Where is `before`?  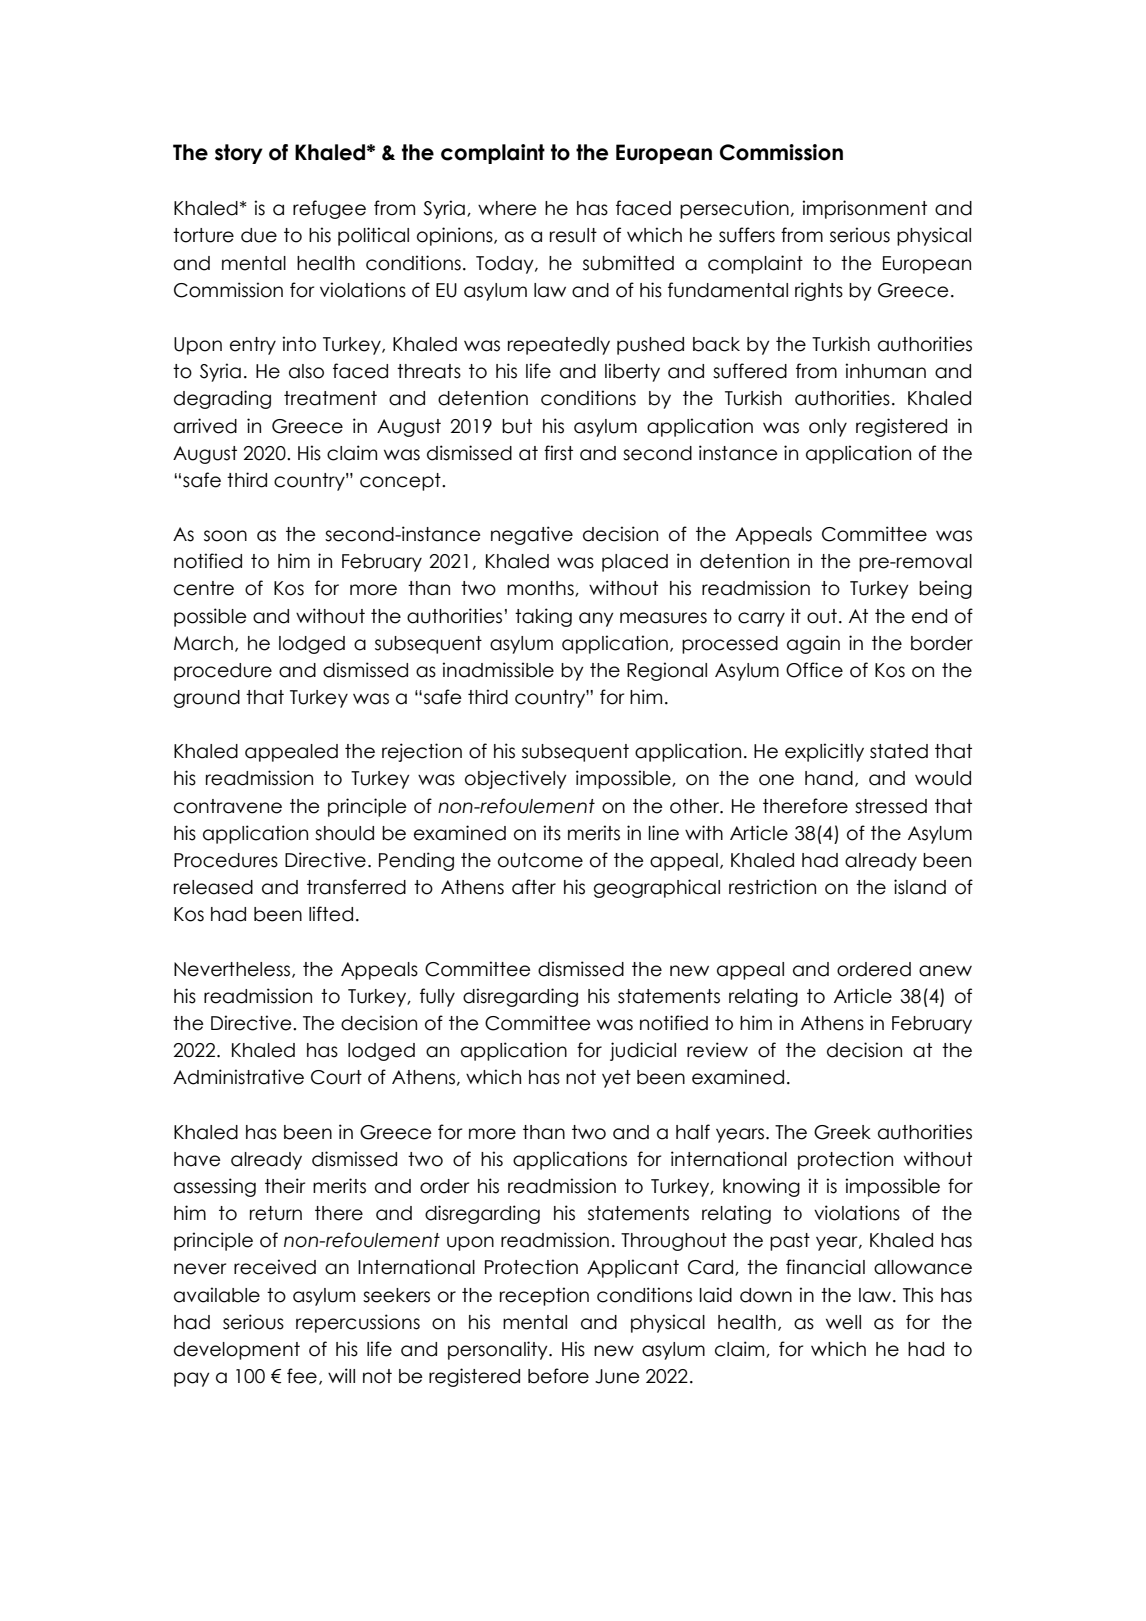
before is located at coordinates (558, 1376).
